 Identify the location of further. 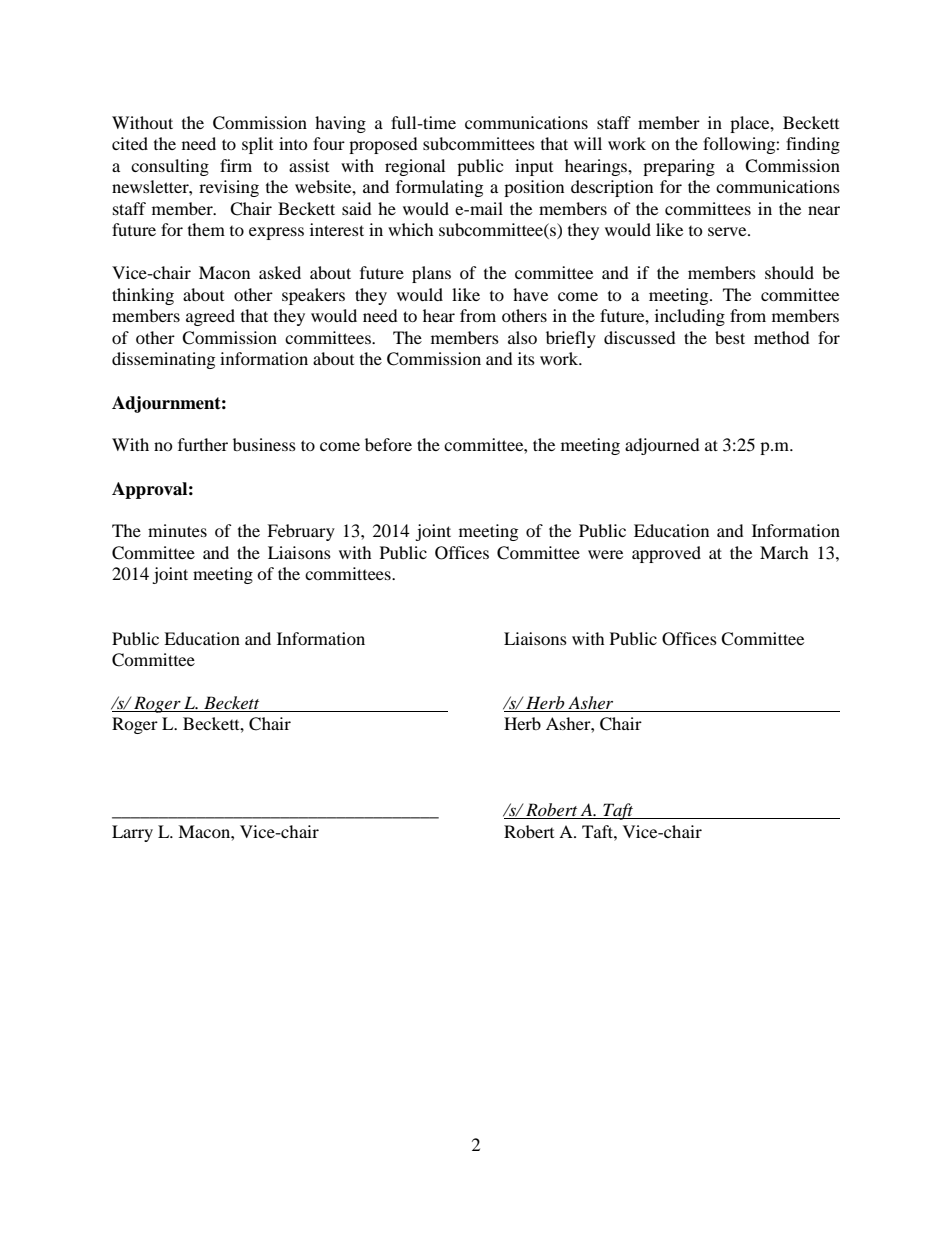
(203, 444).
